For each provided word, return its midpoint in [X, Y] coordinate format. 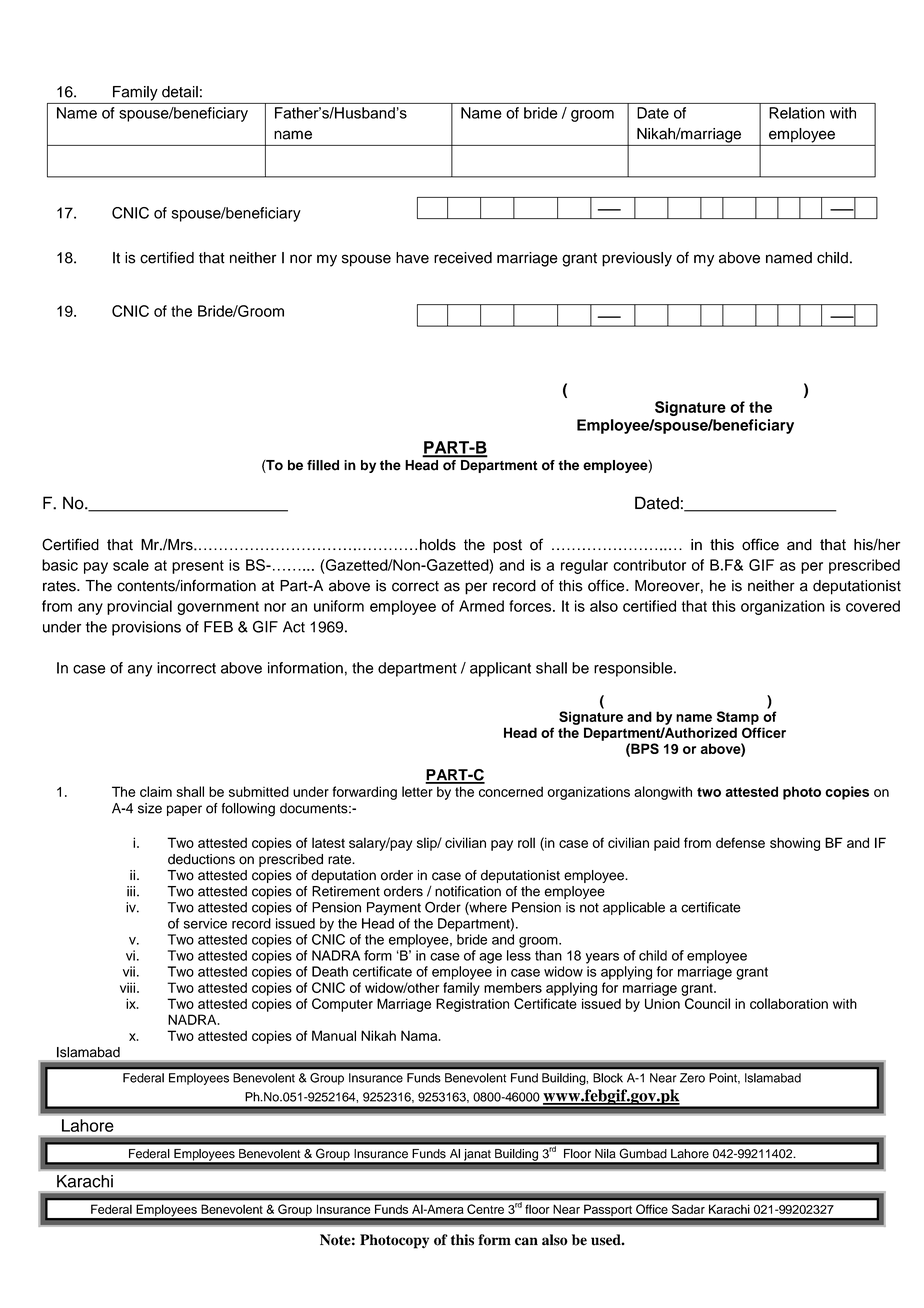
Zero [692, 1078]
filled [323, 465]
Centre [485, 1209]
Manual [334, 1035]
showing [795, 844]
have [412, 258]
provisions [146, 628]
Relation [797, 113]
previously [637, 259]
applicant [500, 669]
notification [468, 891]
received [463, 258]
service [205, 923]
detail [180, 92]
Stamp [738, 718]
